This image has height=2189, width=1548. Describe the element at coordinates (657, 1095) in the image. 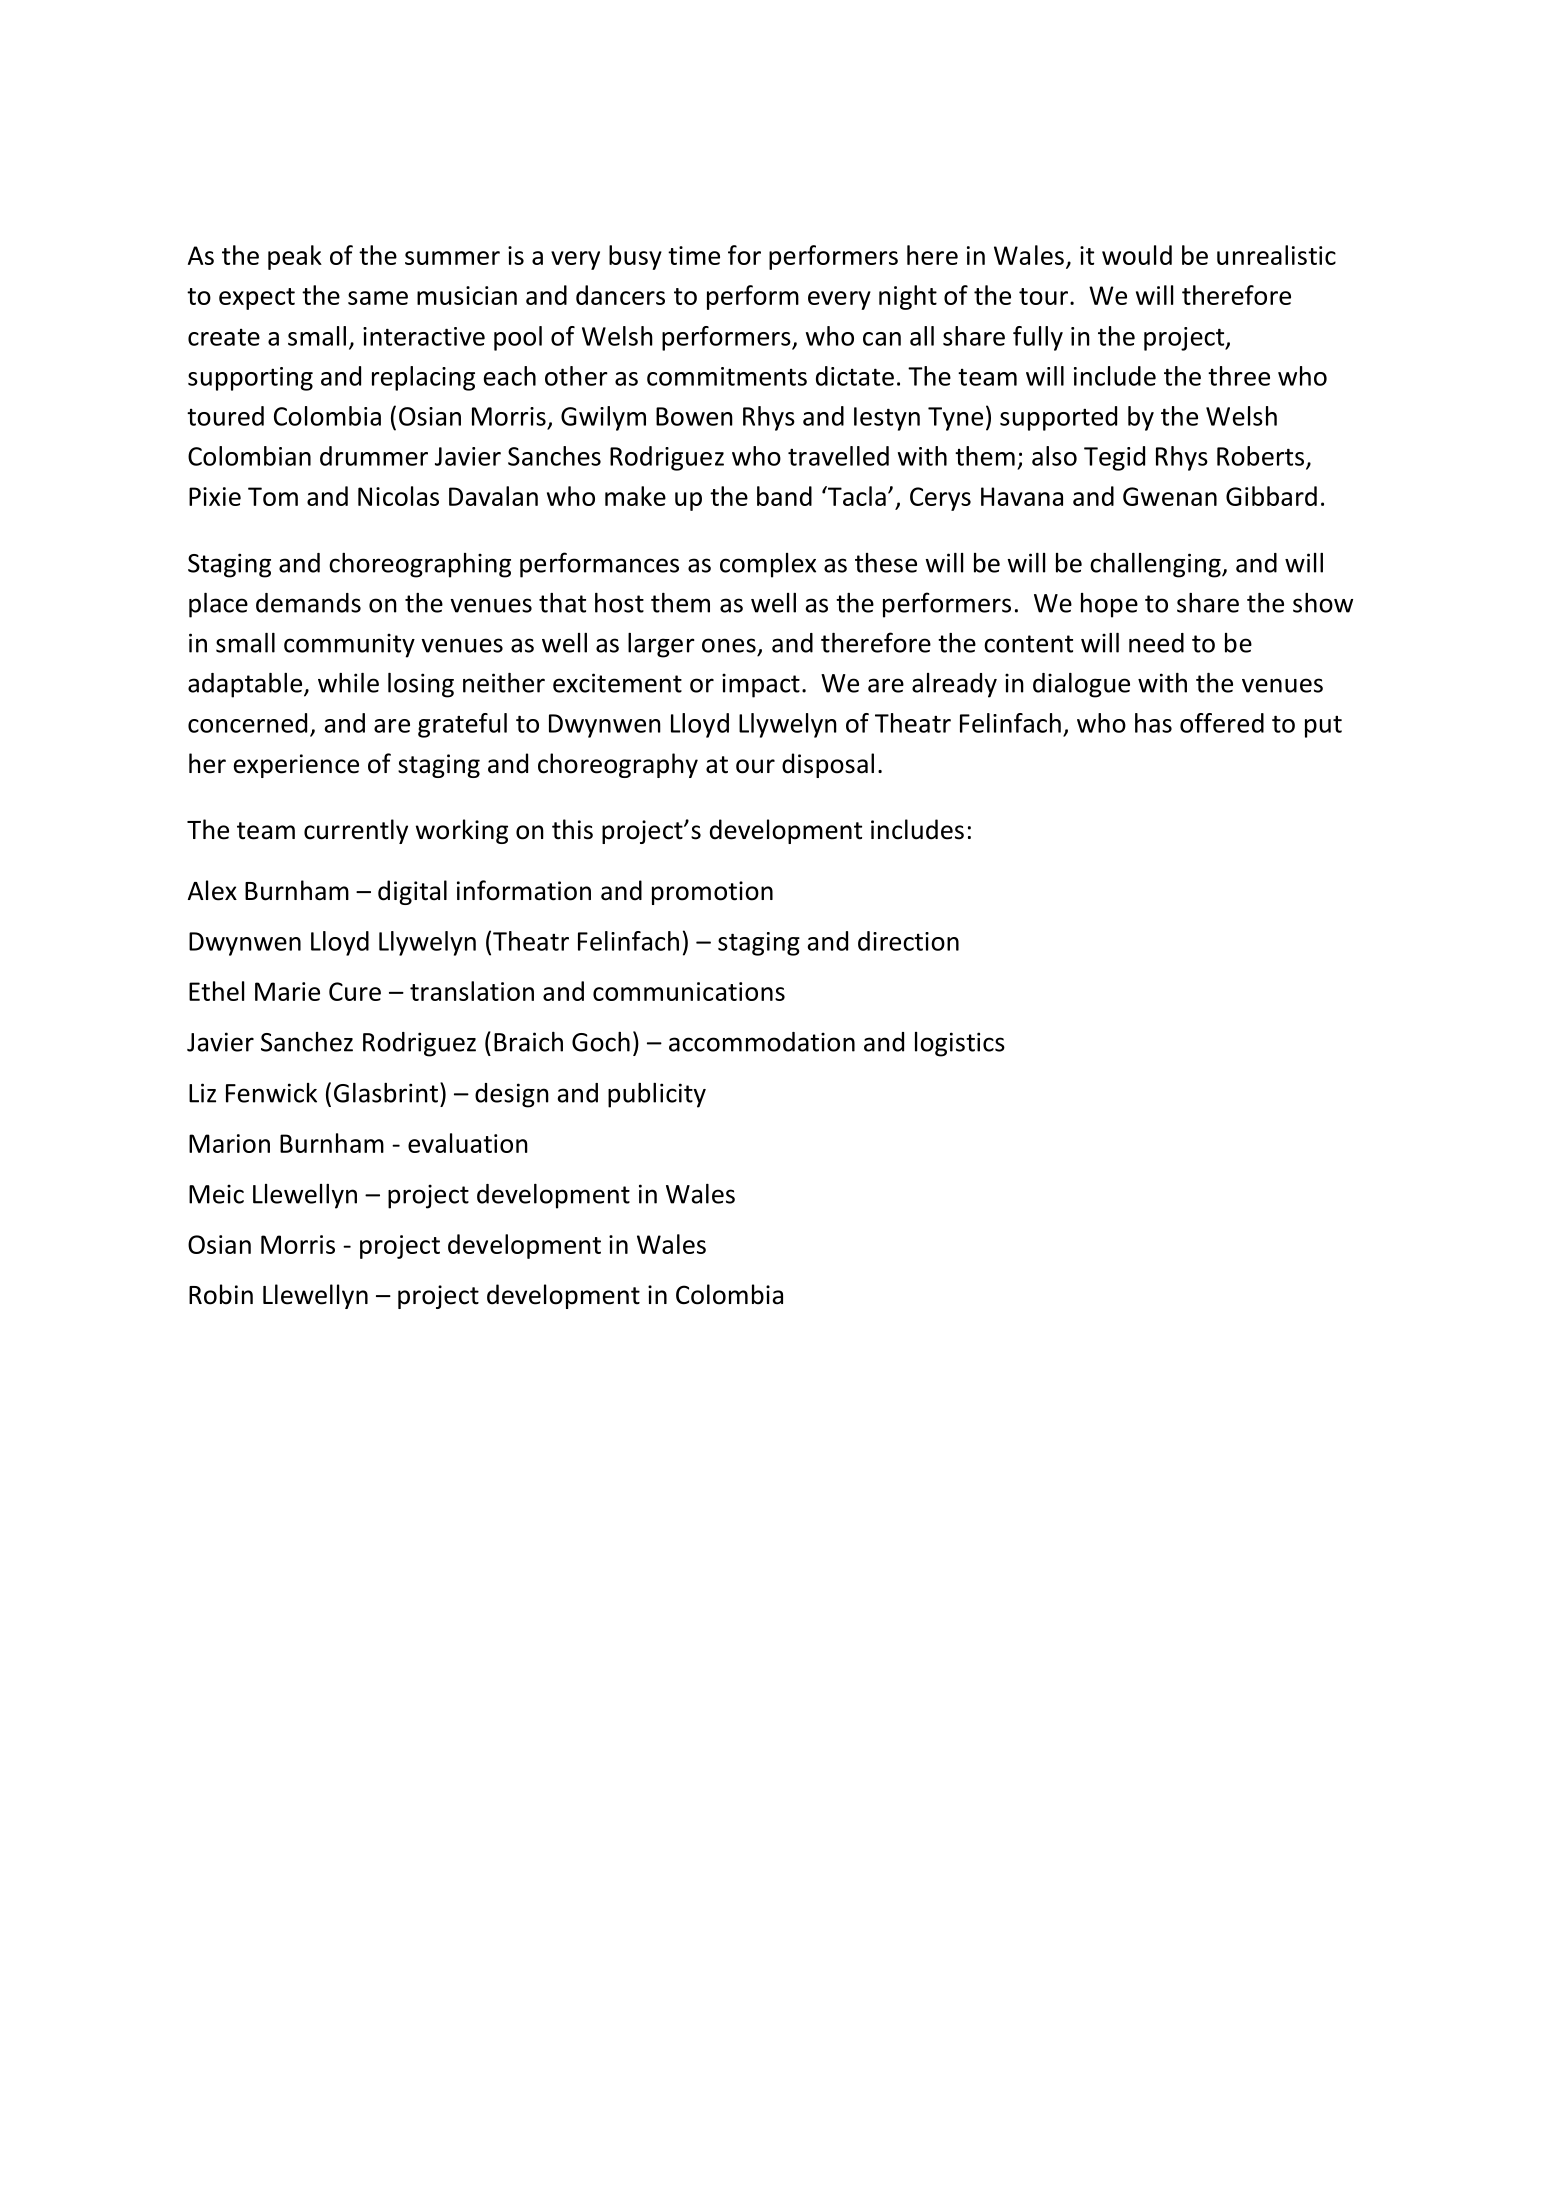

I see `publicity` at that location.
